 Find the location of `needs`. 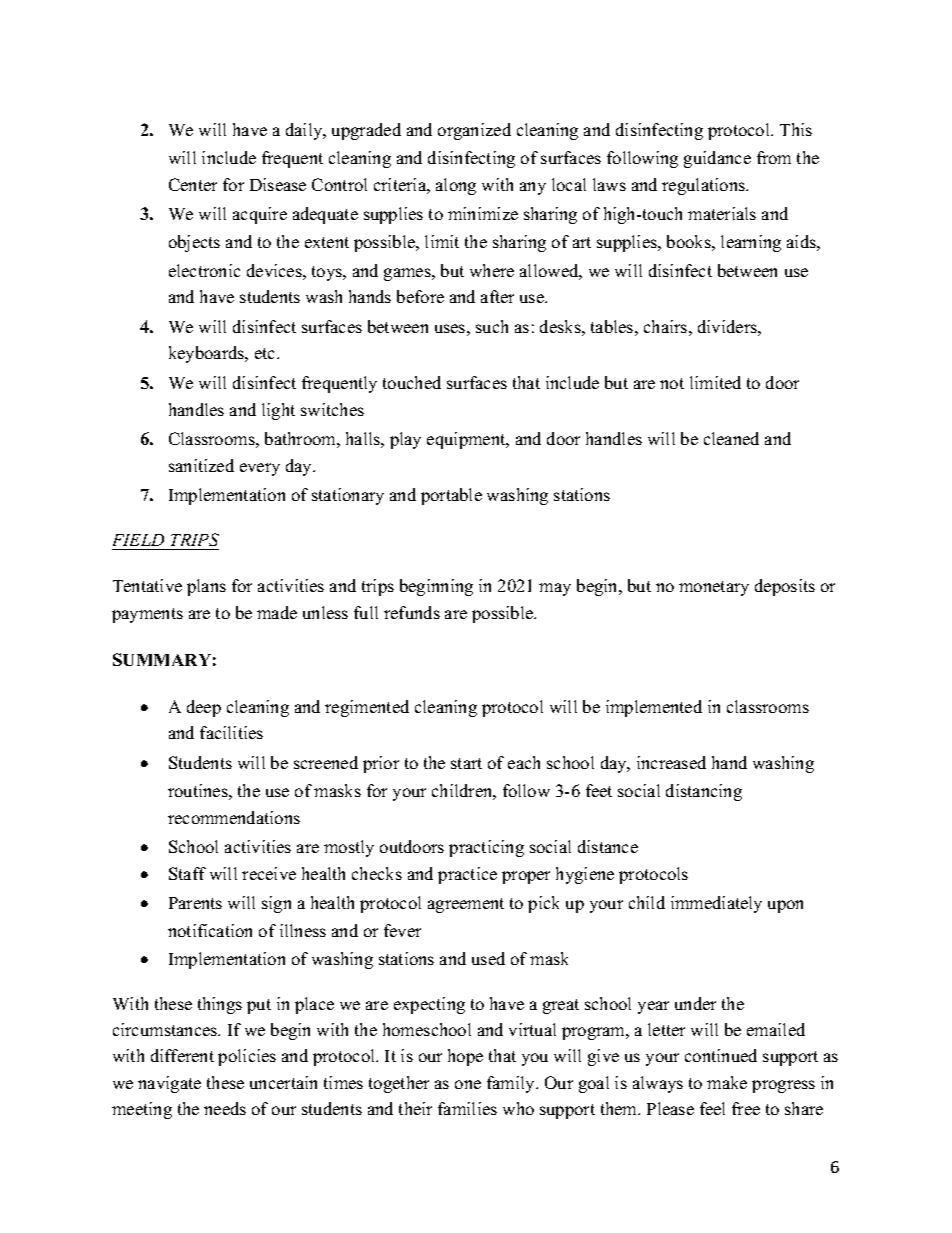

needs is located at coordinates (225, 1108).
